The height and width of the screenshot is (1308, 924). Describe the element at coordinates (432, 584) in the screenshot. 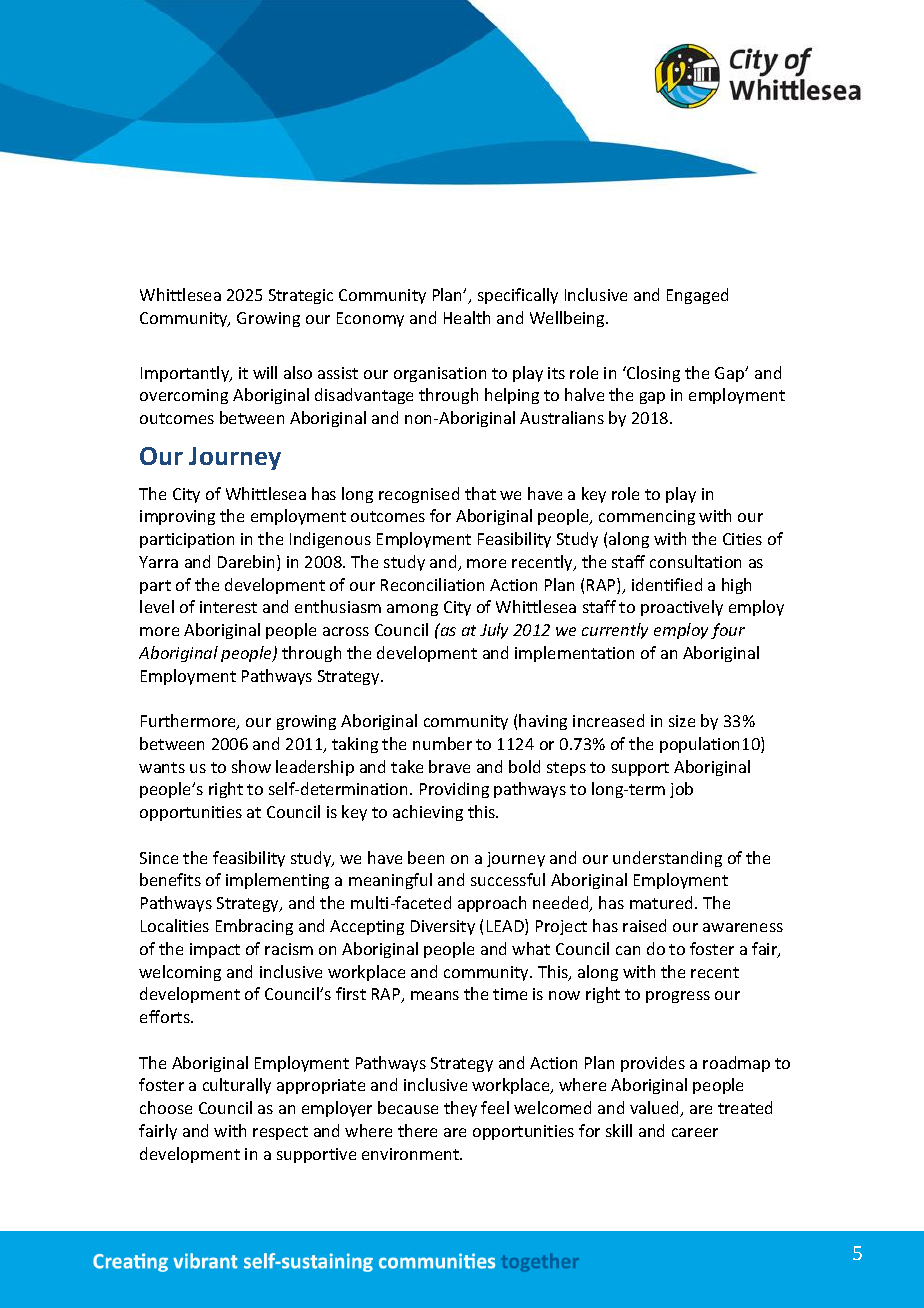

I see `Reconciliation` at that location.
